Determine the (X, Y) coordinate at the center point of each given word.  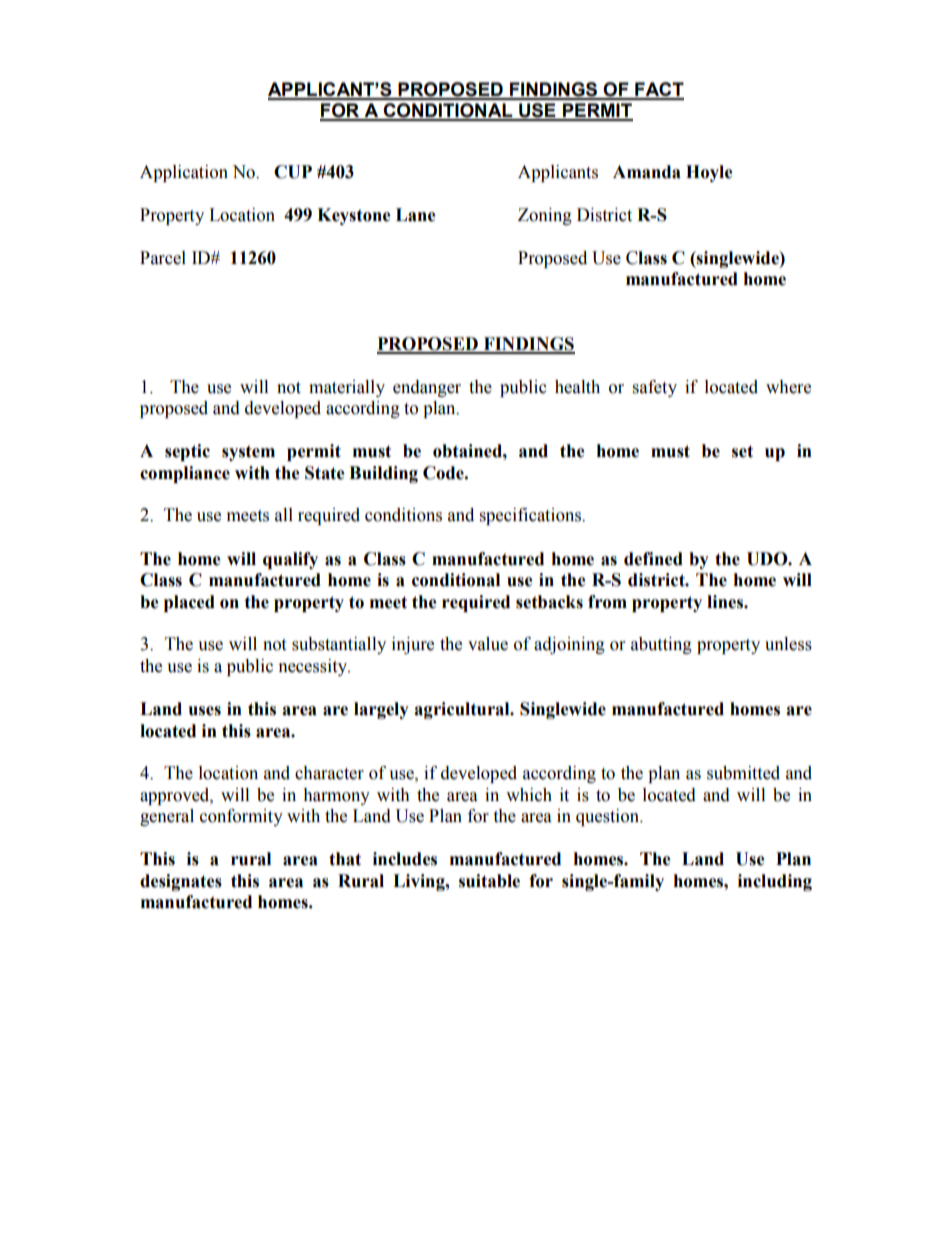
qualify (290, 560)
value (488, 644)
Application (184, 173)
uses (205, 711)
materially (347, 388)
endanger (427, 388)
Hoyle (709, 173)
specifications (531, 516)
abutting (661, 645)
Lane (416, 215)
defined (653, 559)
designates (181, 882)
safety (655, 388)
